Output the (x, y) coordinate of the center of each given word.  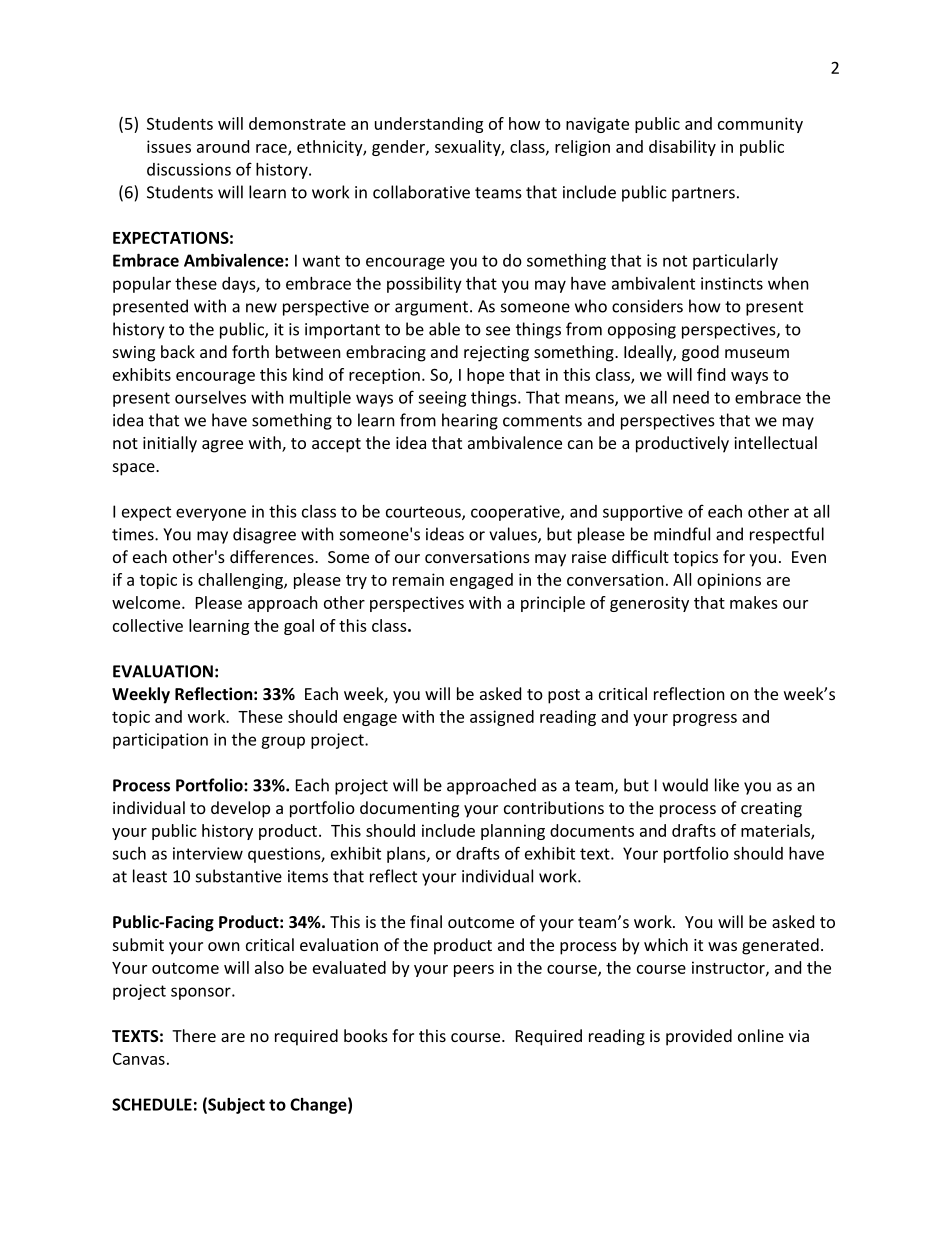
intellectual (775, 442)
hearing (470, 421)
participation (160, 741)
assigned (502, 718)
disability (682, 148)
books (366, 1035)
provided (699, 1037)
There (194, 1035)
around (223, 146)
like (727, 785)
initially (170, 444)
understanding (429, 125)
